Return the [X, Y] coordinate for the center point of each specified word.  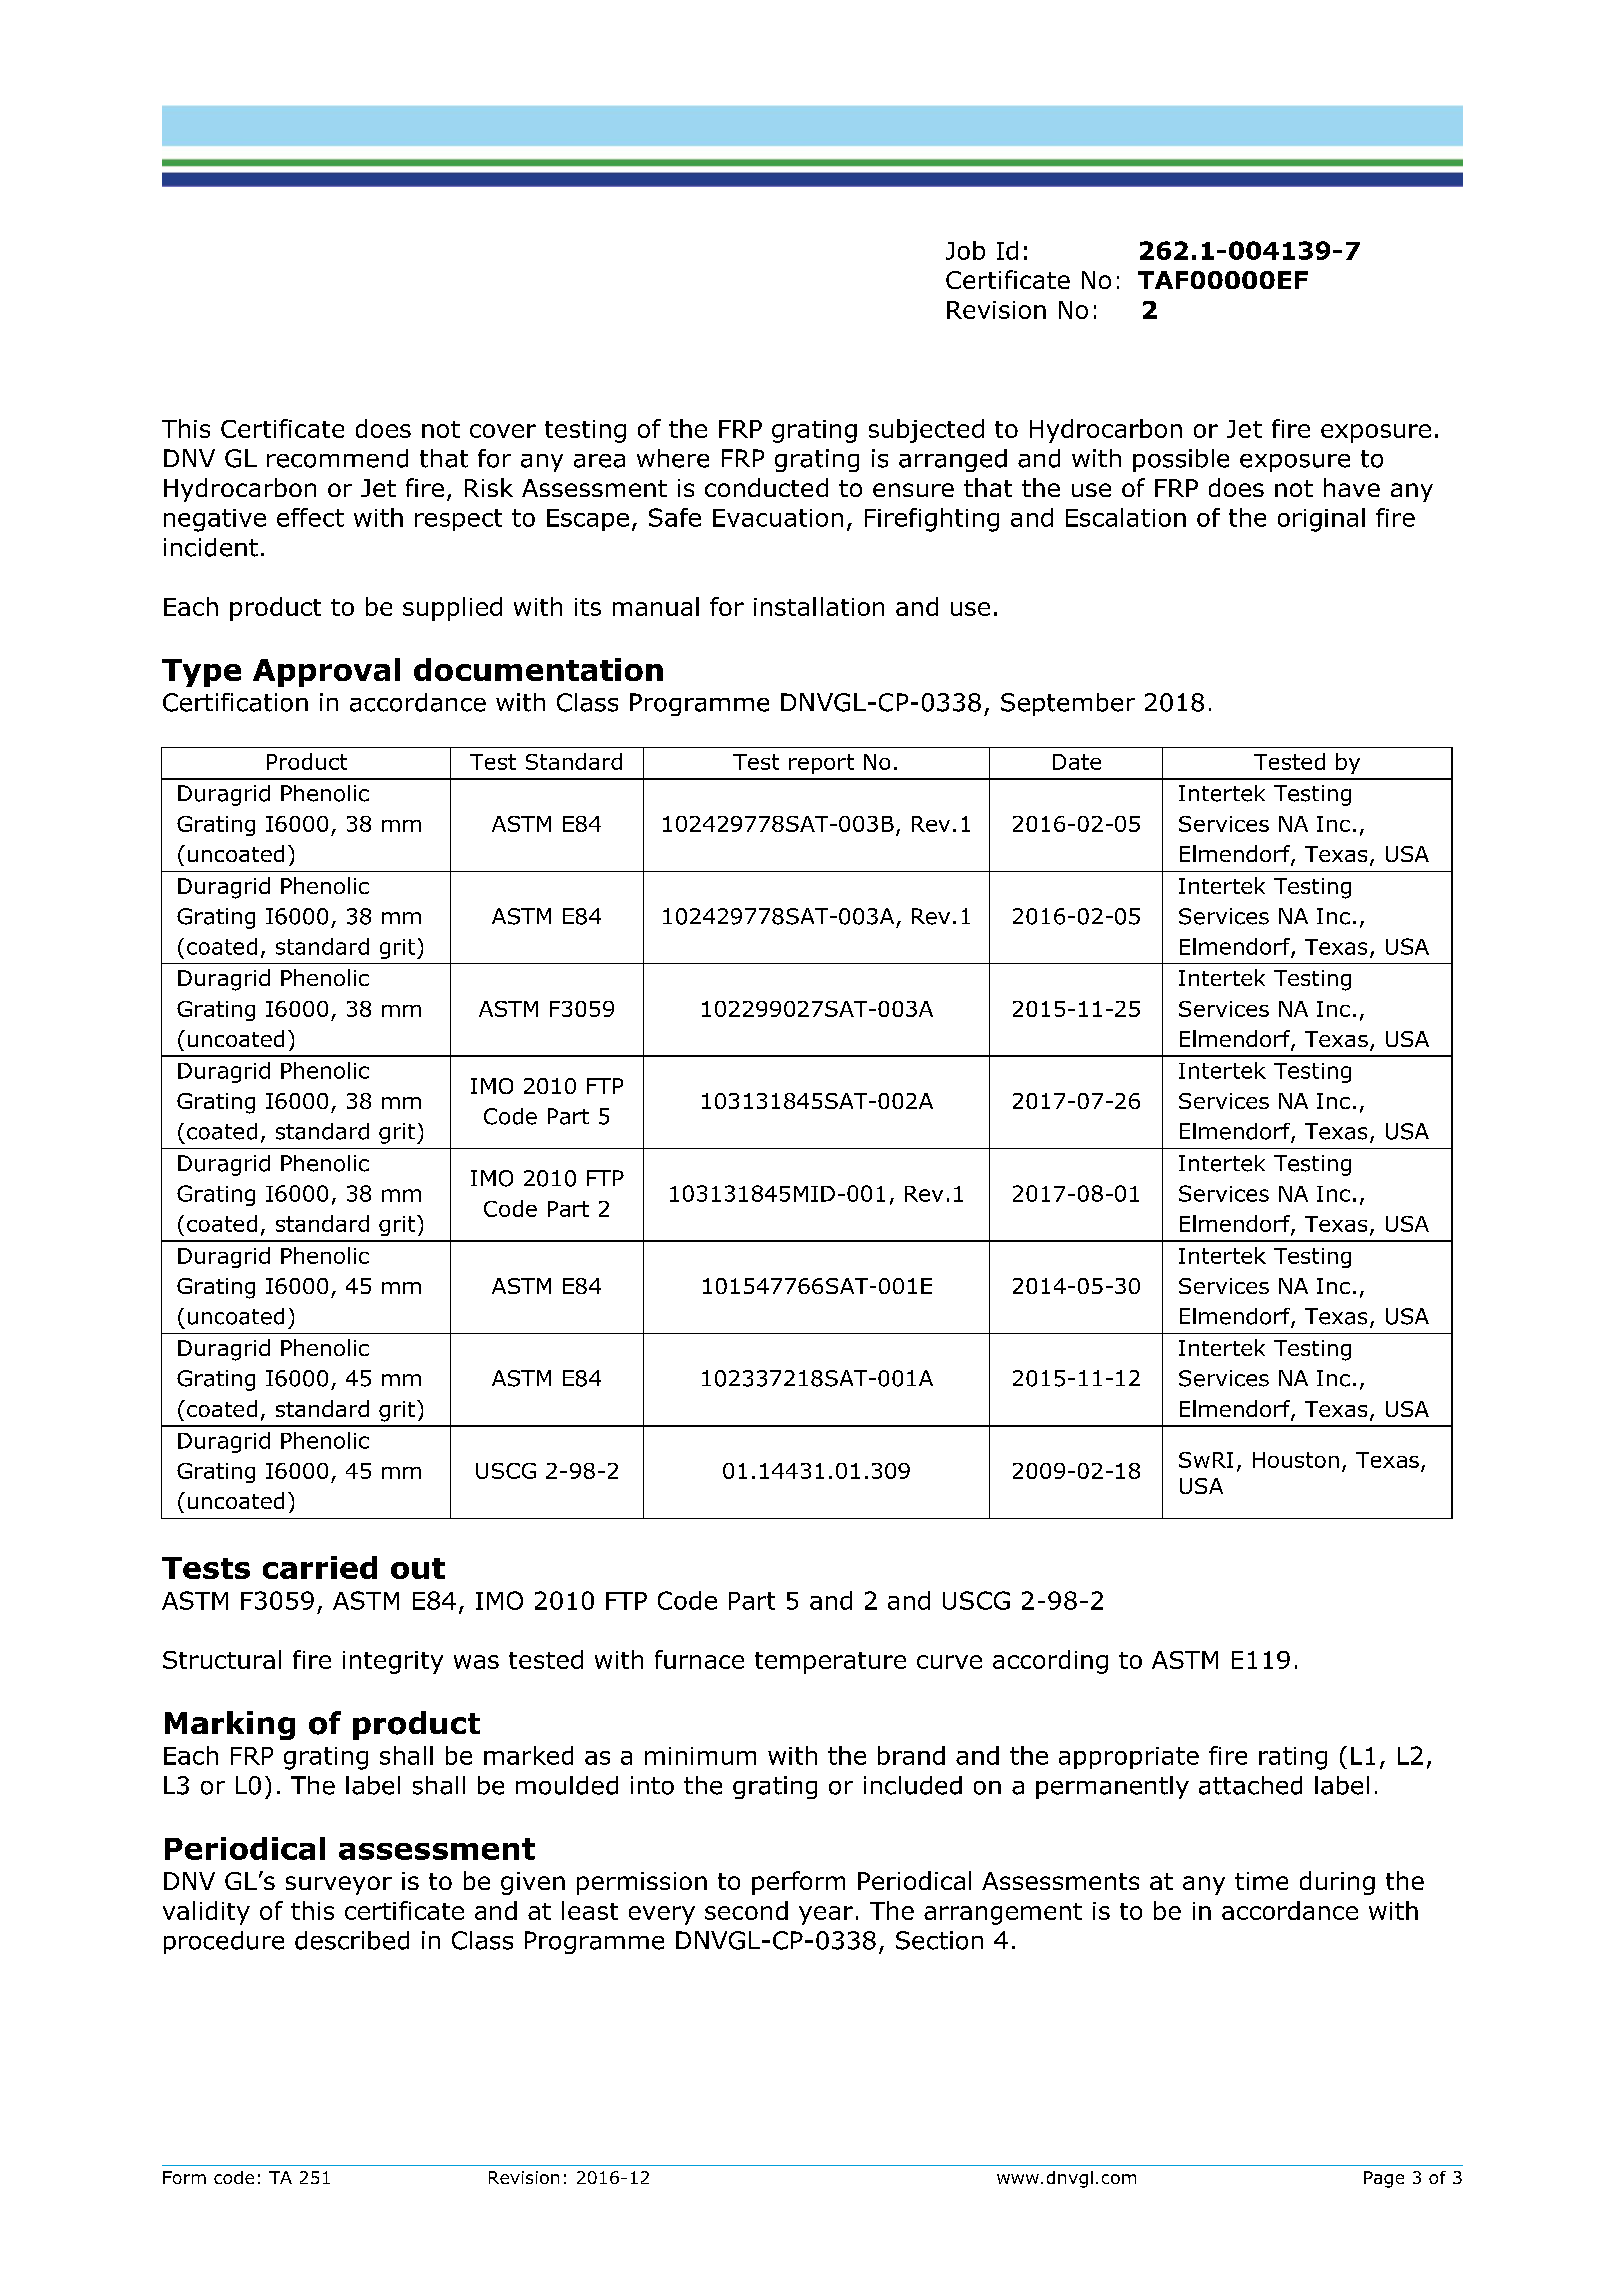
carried [320, 1567]
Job [965, 250]
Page [1384, 2179]
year [826, 1915]
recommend [337, 458]
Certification [235, 702]
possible [1181, 460]
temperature [830, 1663]
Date [1077, 762]
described [352, 1940]
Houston [1296, 1460]
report [821, 764]
